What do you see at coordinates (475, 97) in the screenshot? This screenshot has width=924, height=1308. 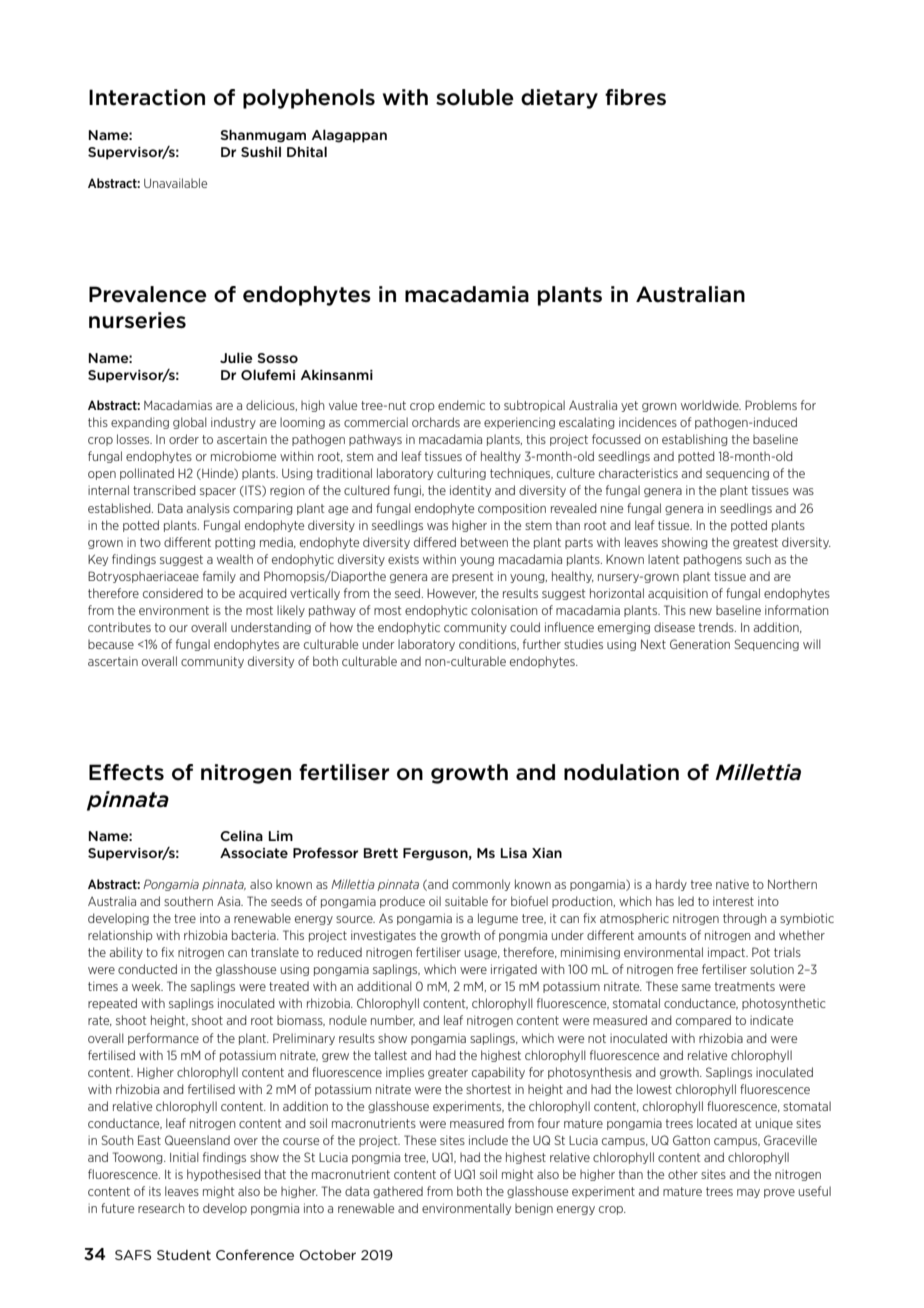 I see `soluble` at bounding box center [475, 97].
